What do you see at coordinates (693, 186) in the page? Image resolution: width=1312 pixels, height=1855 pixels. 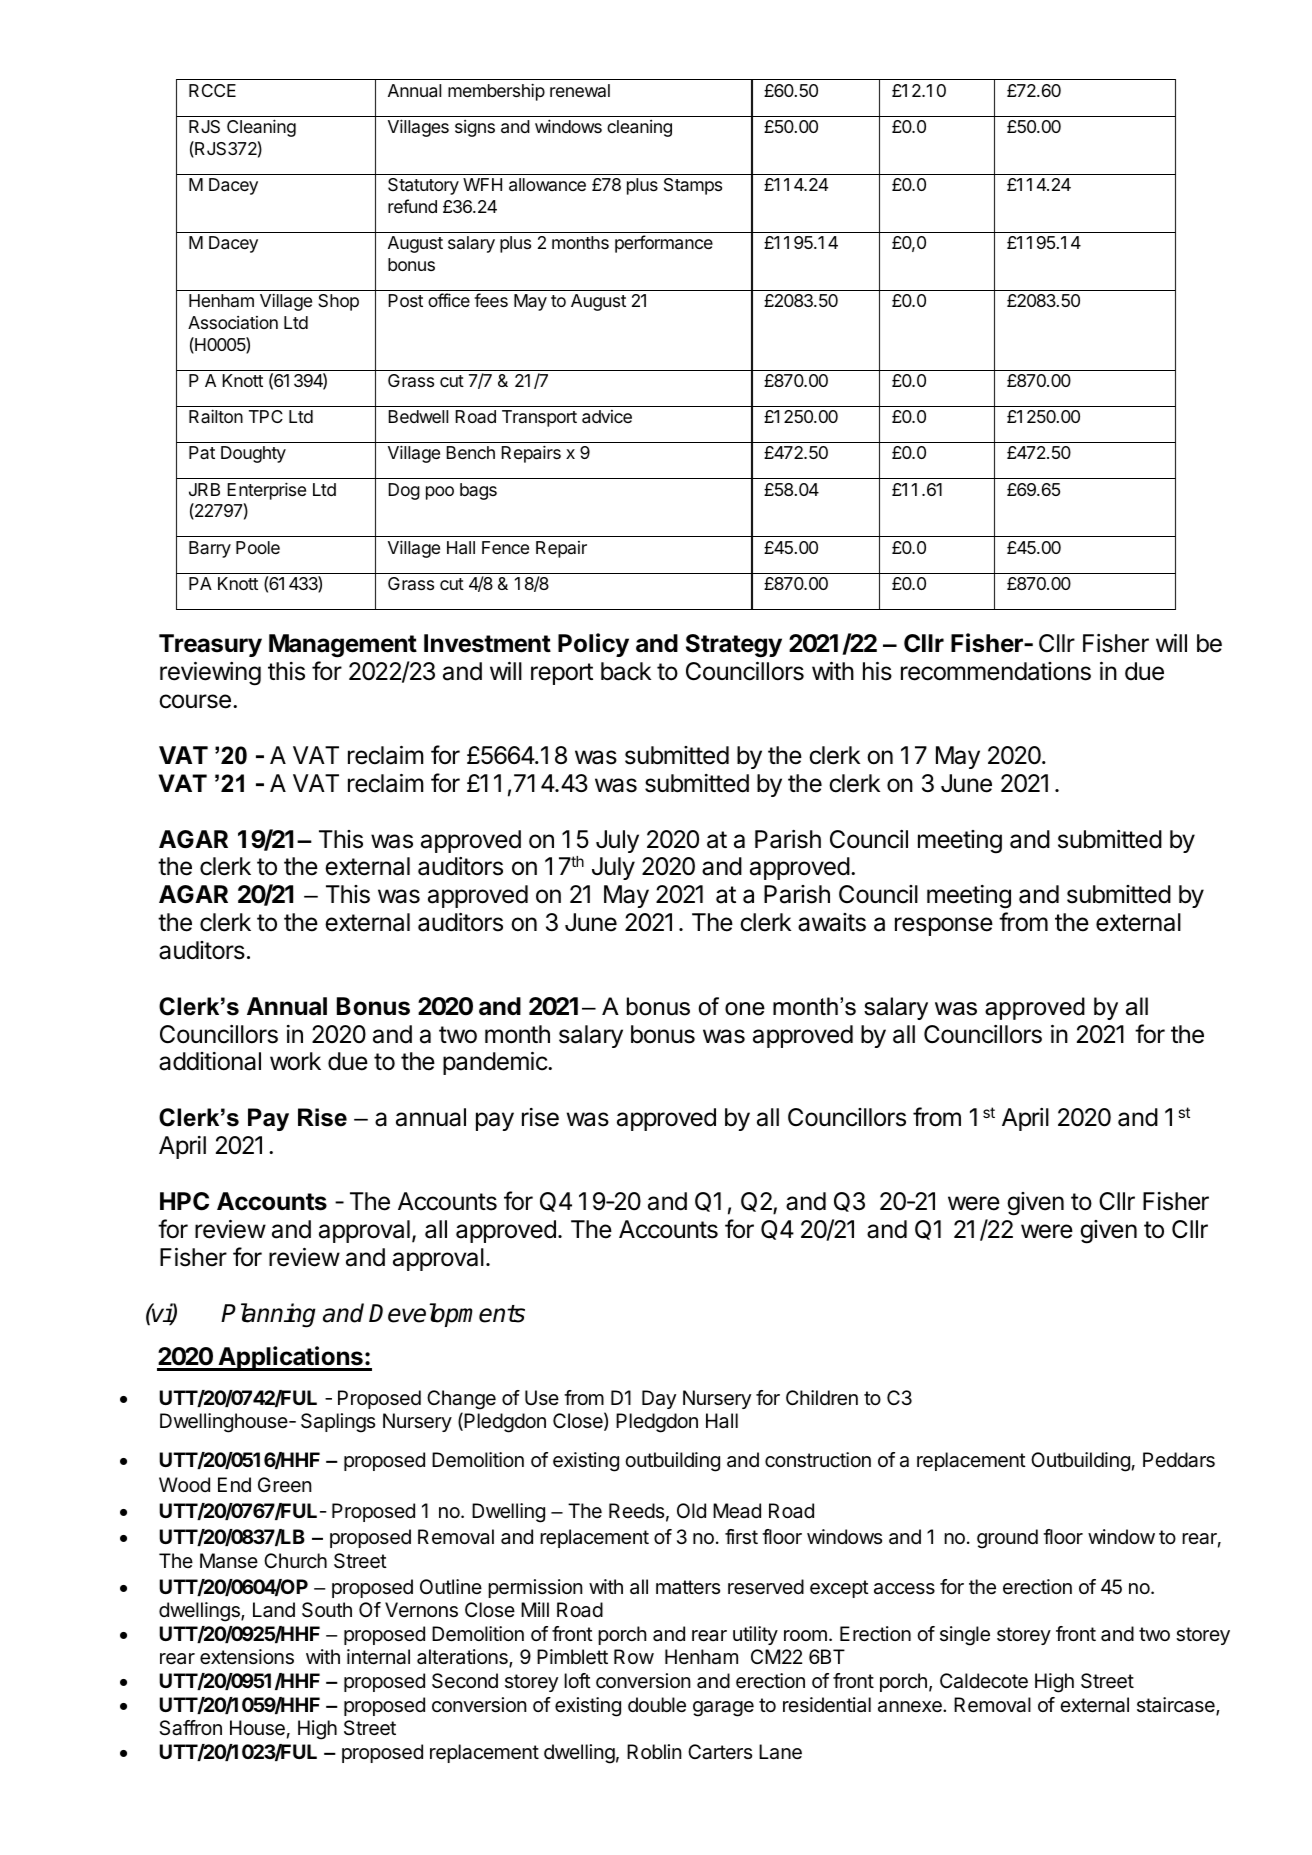 I see `Stamps` at bounding box center [693, 186].
